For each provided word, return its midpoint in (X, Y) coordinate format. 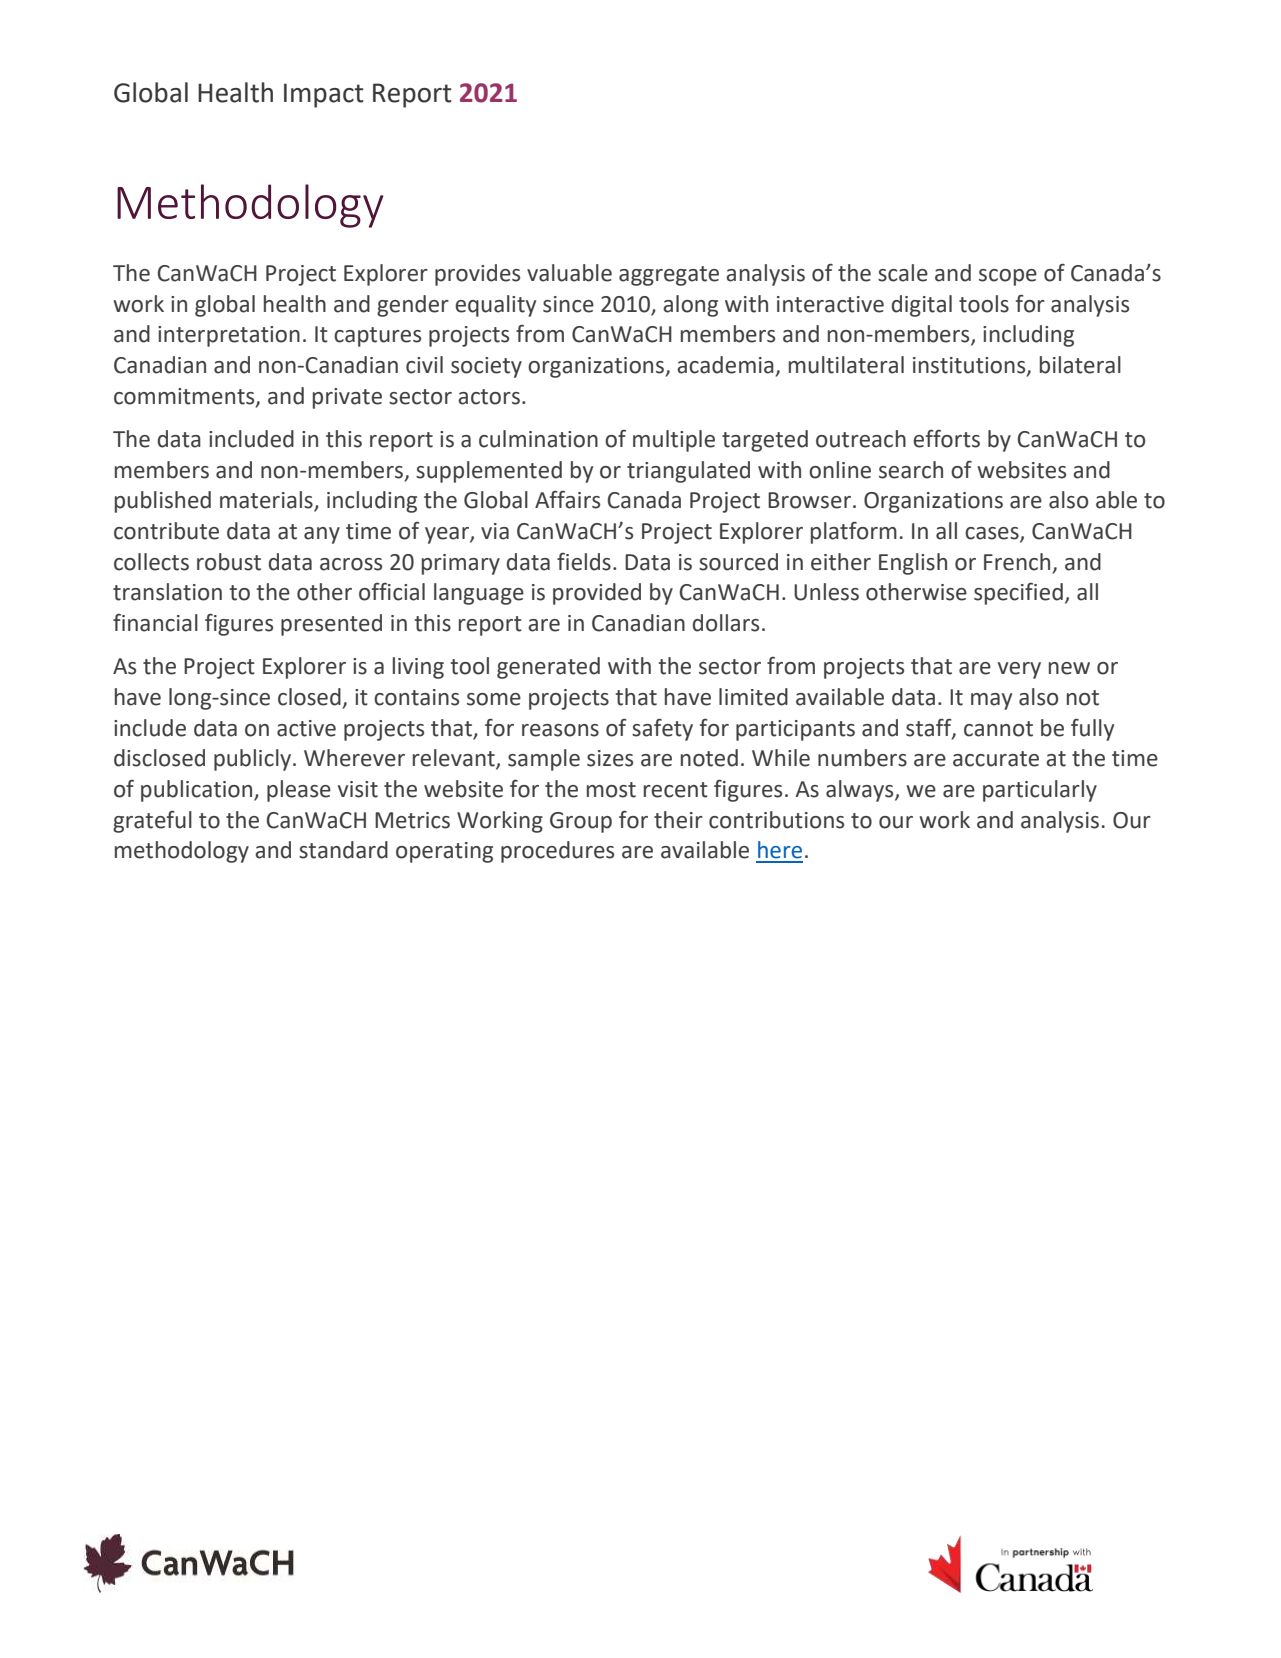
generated (548, 668)
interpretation (229, 336)
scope (1008, 277)
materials (267, 501)
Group (581, 822)
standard (343, 850)
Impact (324, 95)
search (911, 470)
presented (331, 625)
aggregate (669, 276)
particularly (1040, 791)
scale (903, 273)
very (1019, 670)
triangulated (688, 472)
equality (495, 306)
